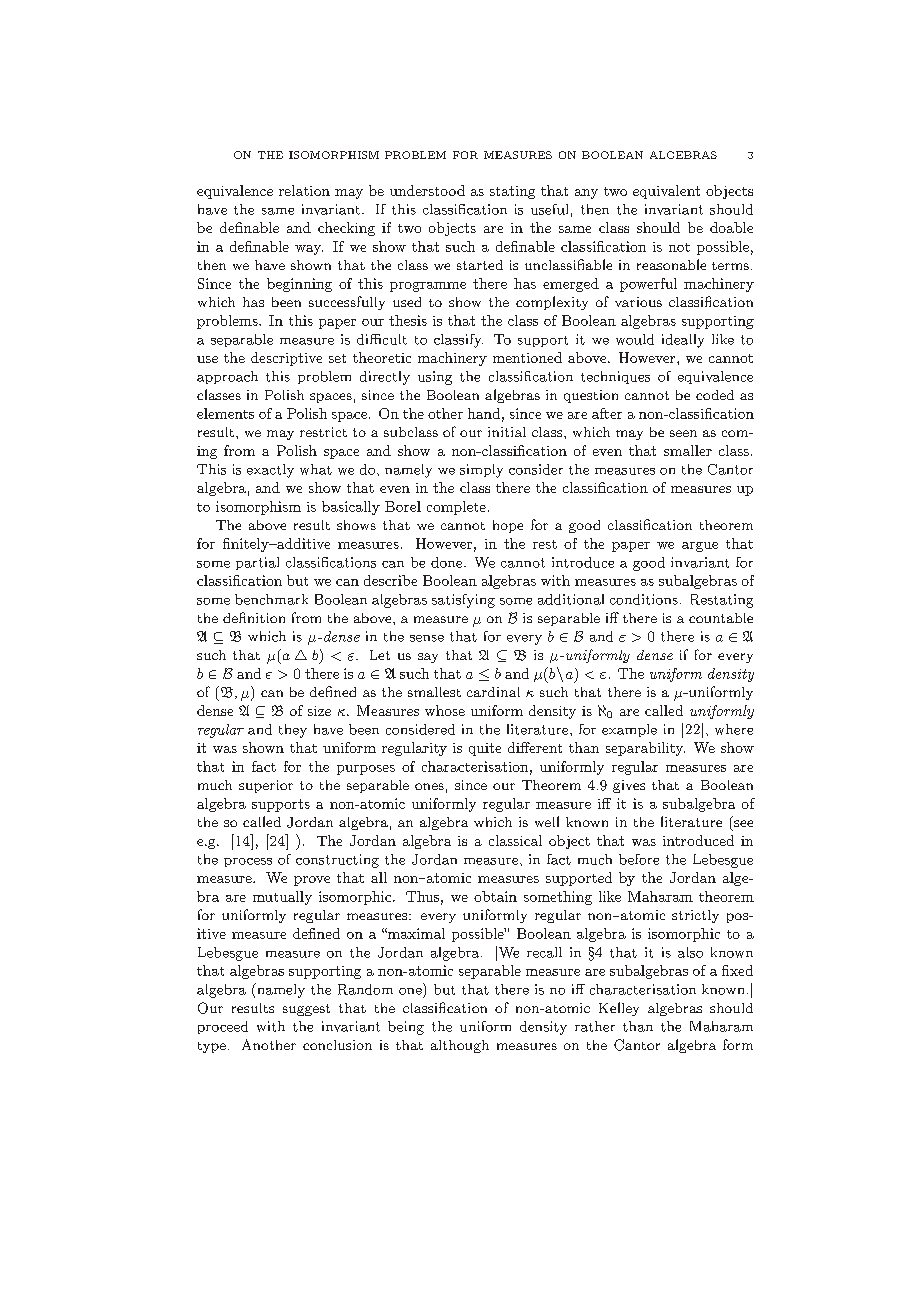  What do you see at coordinates (507, 432) in the screenshot?
I see `initial` at bounding box center [507, 432].
